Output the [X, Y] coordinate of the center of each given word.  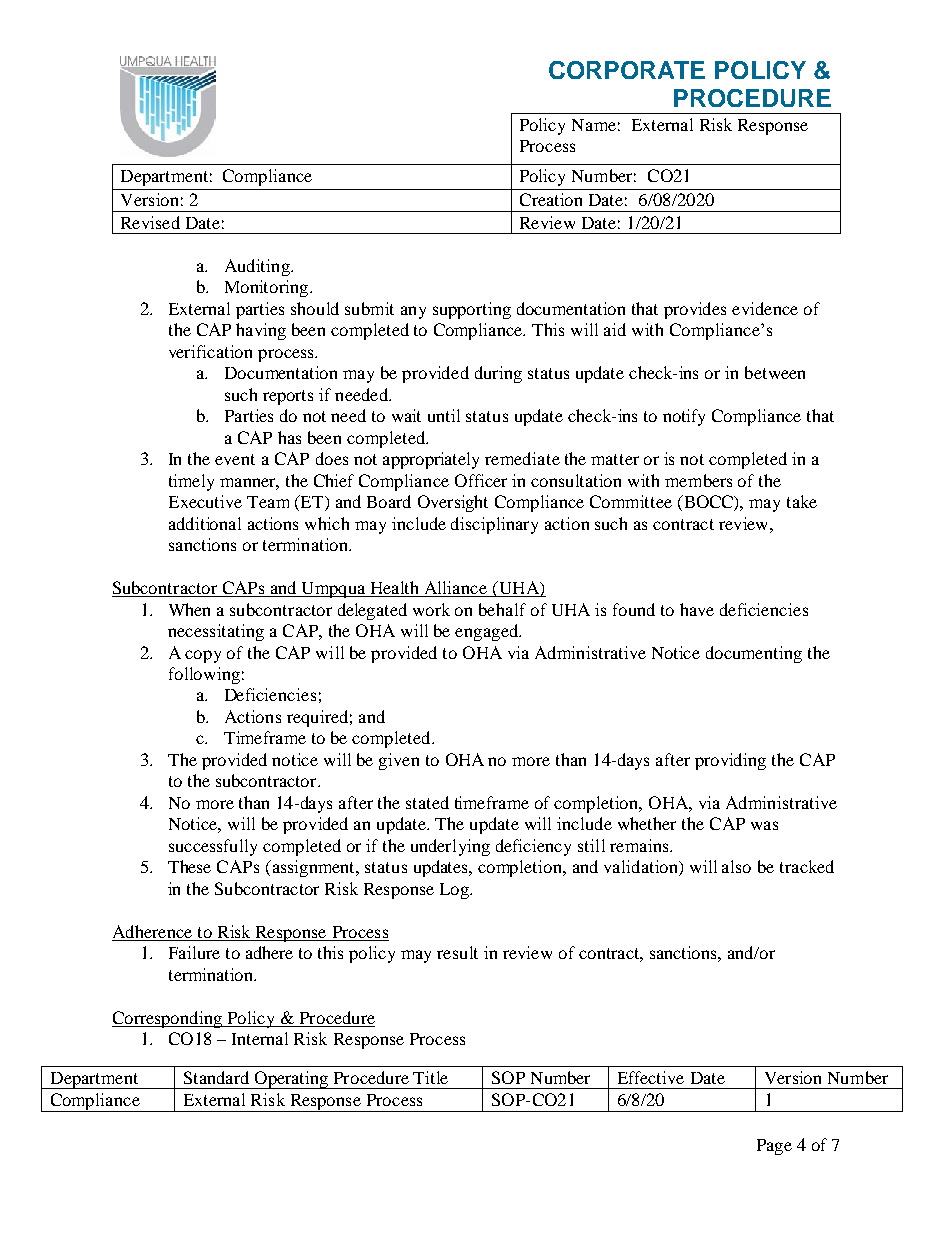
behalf [502, 609]
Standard [216, 1077]
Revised [150, 222]
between [775, 372]
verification [210, 351]
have [697, 609]
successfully [213, 847]
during [498, 374]
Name [594, 125]
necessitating [216, 632]
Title [430, 1077]
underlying [450, 847]
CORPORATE [627, 70]
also [736, 866]
